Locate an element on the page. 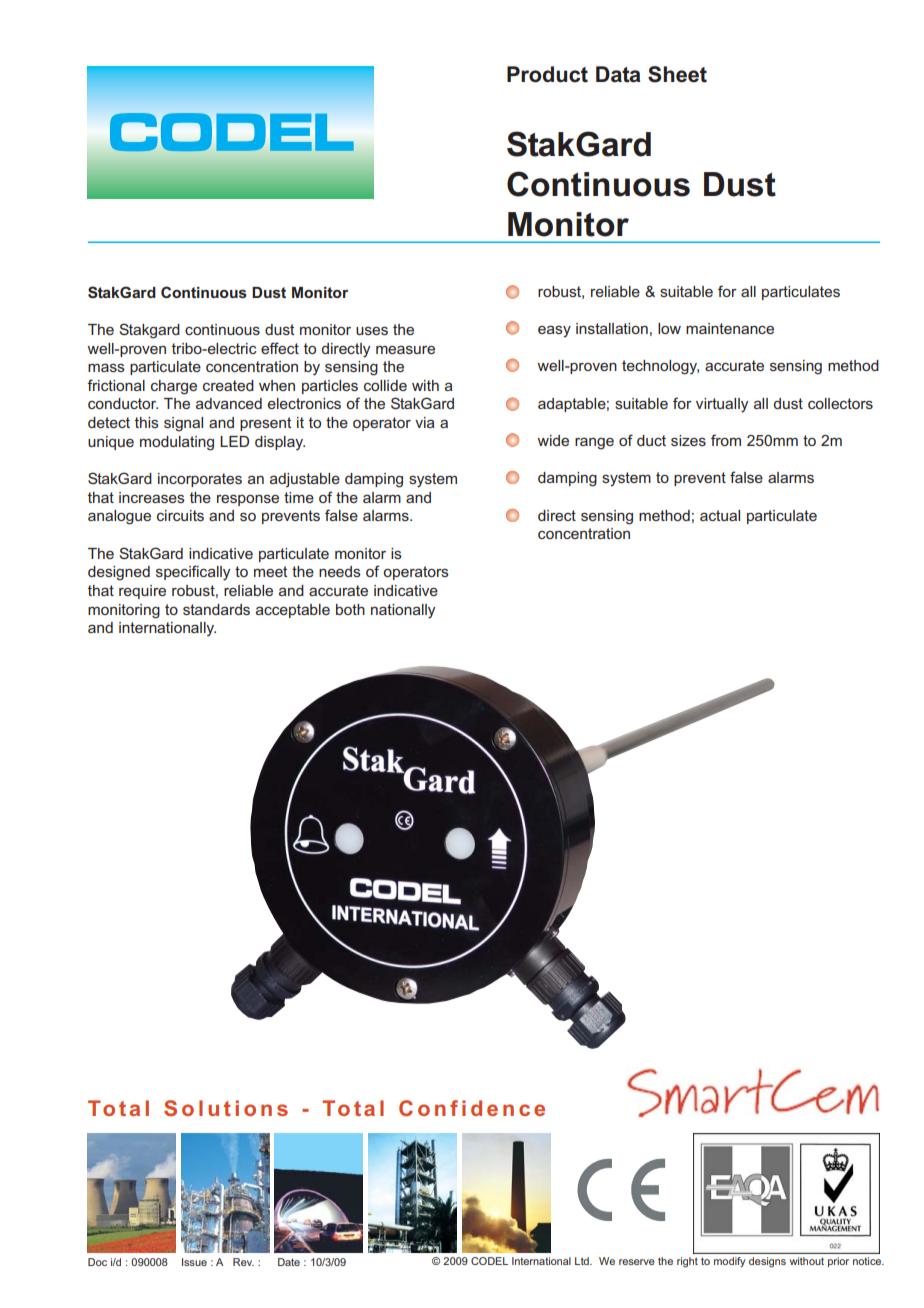 The image size is (924, 1308). Data is located at coordinates (618, 74).
